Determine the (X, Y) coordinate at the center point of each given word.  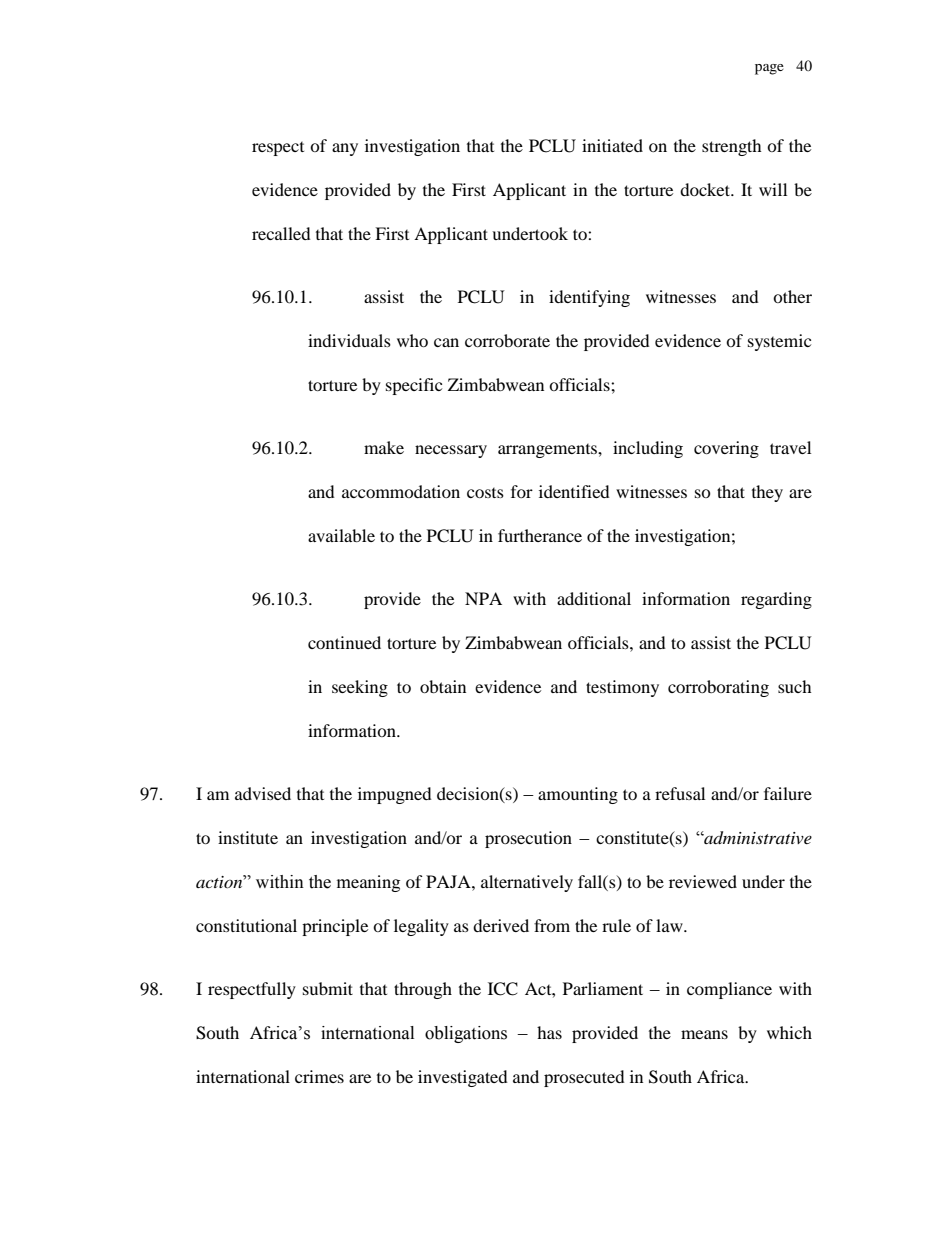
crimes (319, 1076)
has (549, 1032)
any (345, 149)
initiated (612, 145)
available (341, 535)
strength (732, 147)
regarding (776, 600)
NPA (483, 598)
